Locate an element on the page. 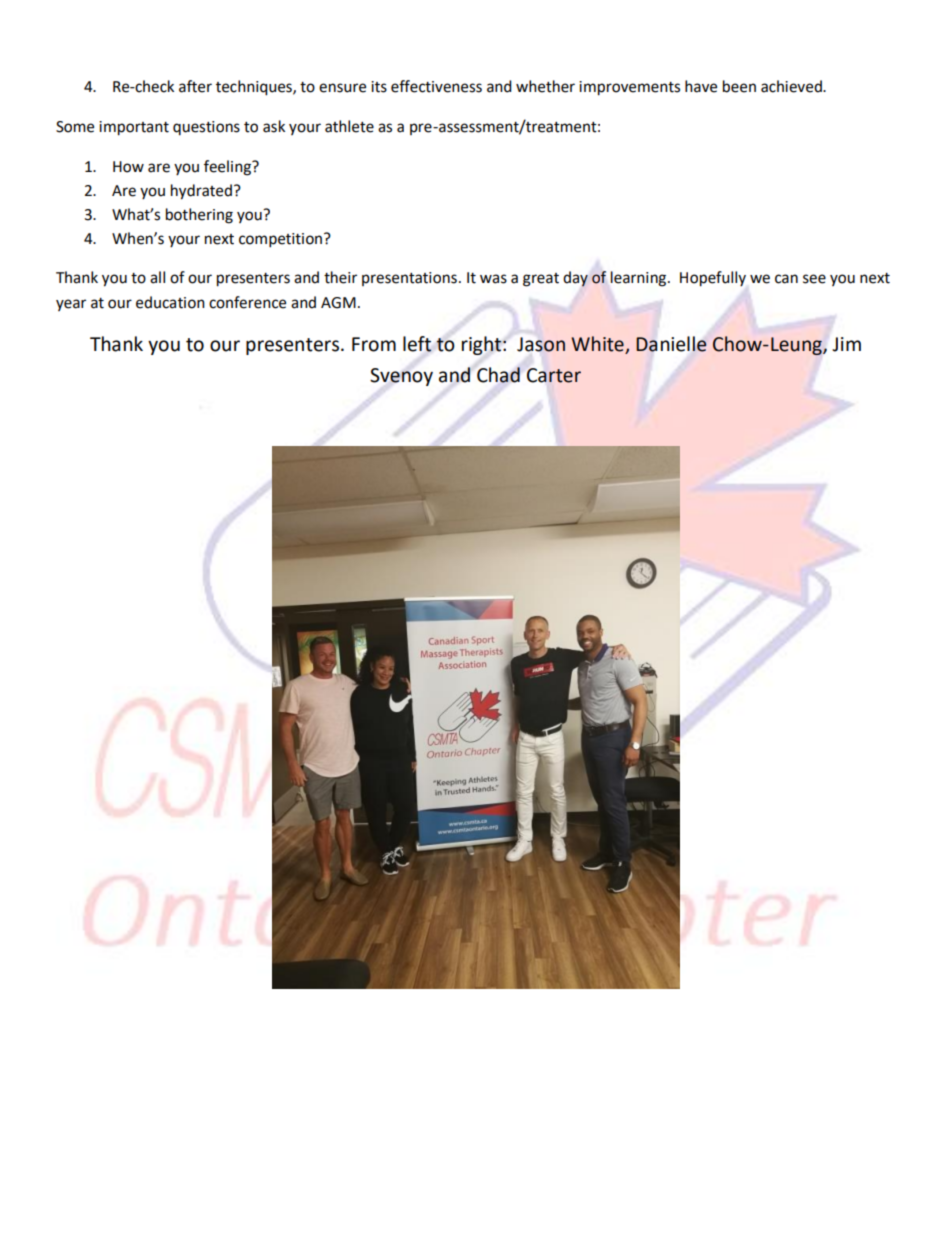  athlete is located at coordinates (349, 126).
